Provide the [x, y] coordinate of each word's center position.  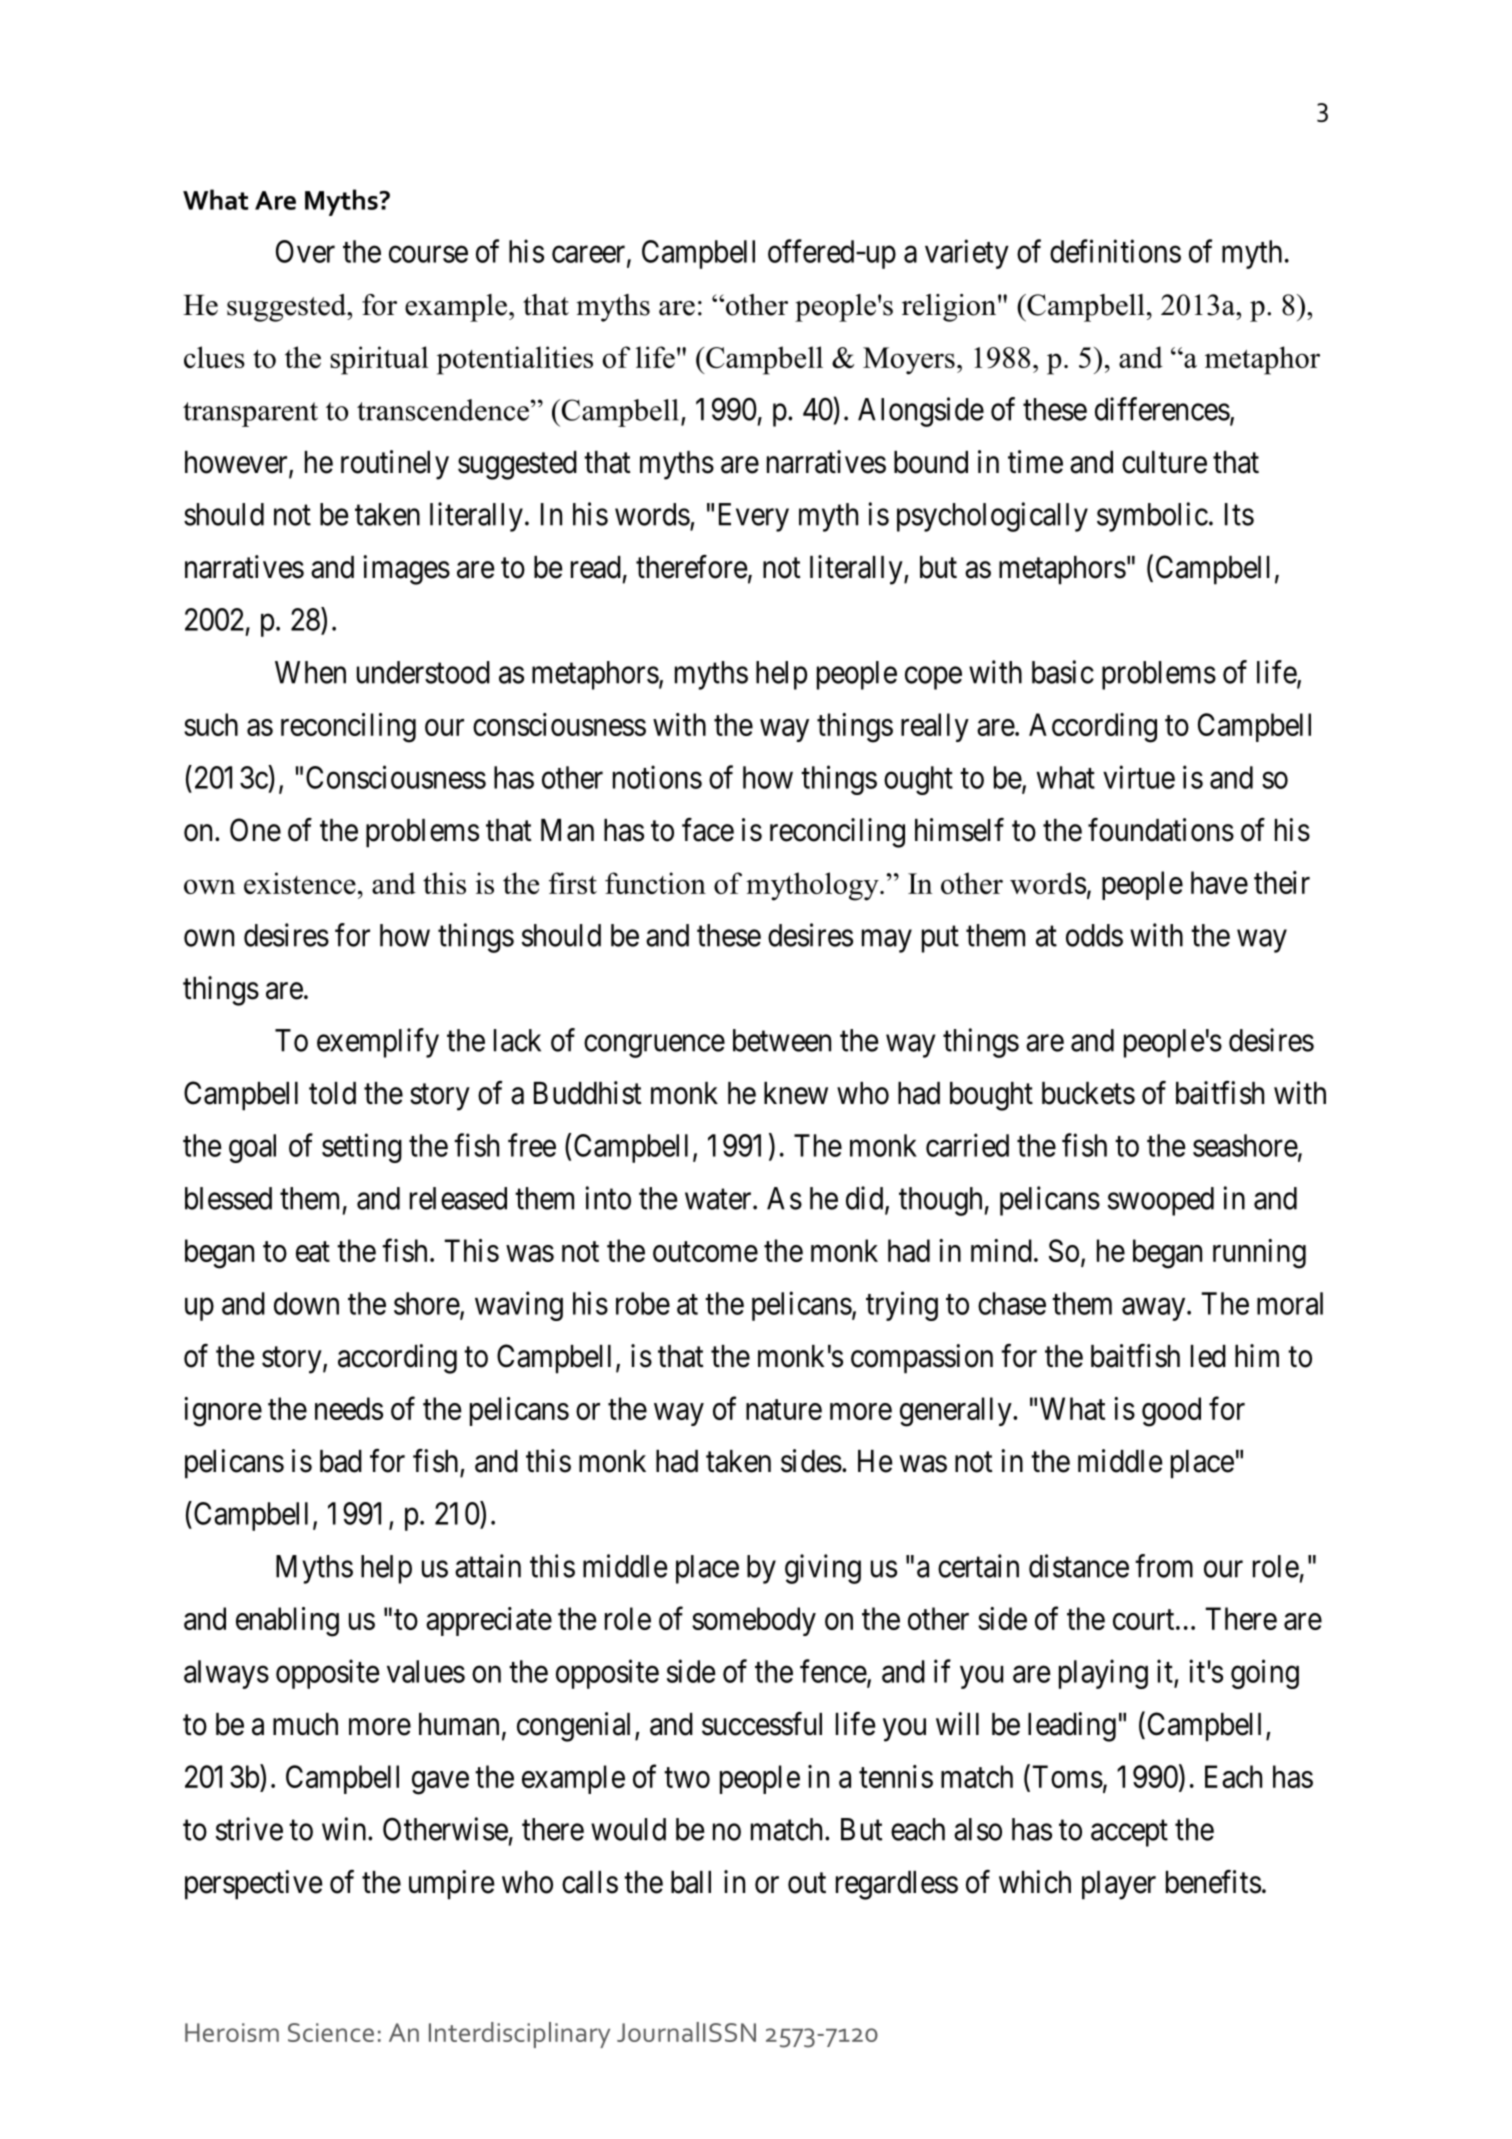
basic [1063, 672]
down [306, 1303]
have [1219, 882]
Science [331, 2032]
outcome [705, 1252]
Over [305, 251]
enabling [287, 1622]
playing [1103, 1674]
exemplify [378, 1043]
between [782, 1040]
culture [1164, 462]
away [1155, 1309]
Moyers [909, 361]
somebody [754, 1621]
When [310, 672]
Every [754, 517]
